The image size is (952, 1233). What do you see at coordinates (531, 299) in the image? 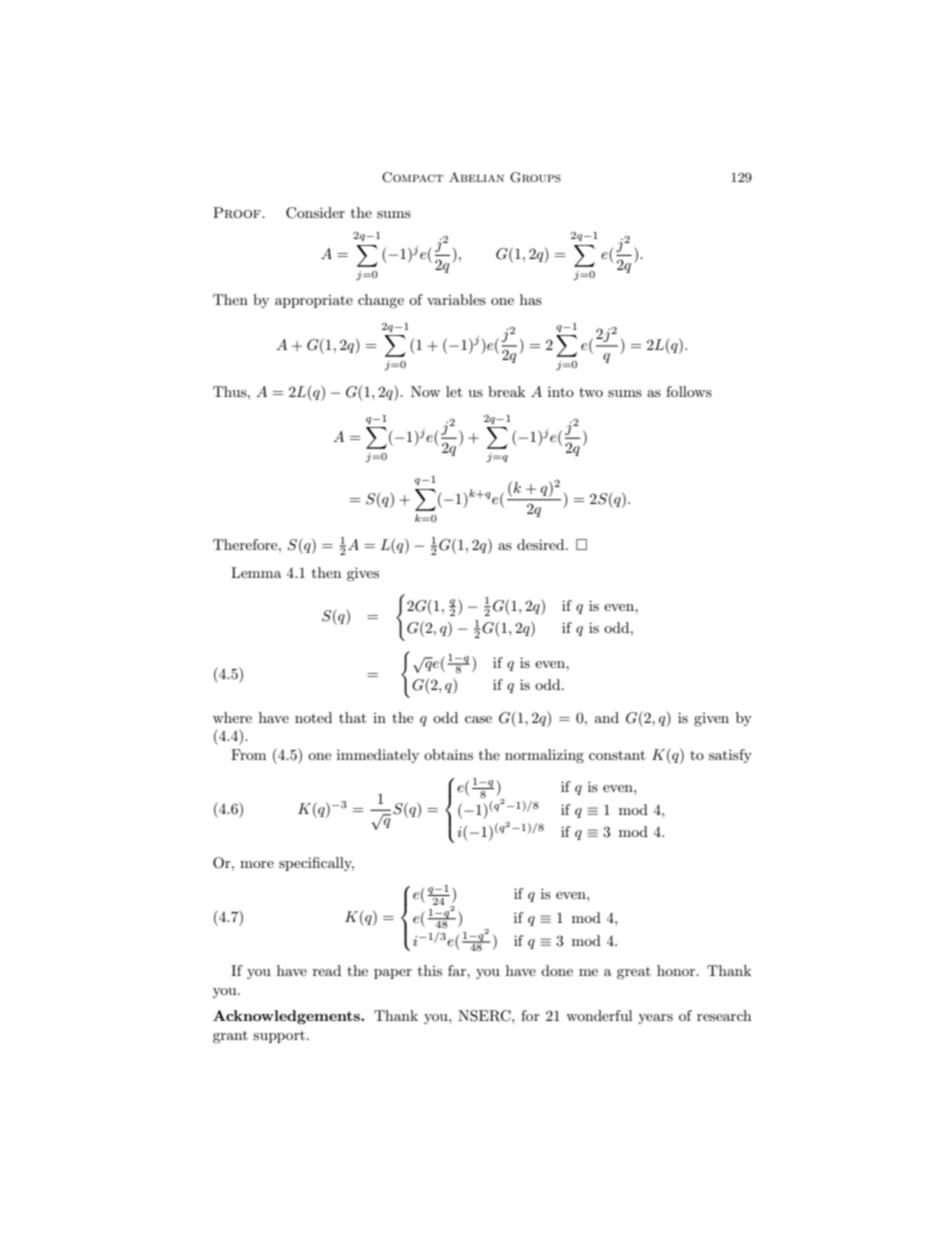
I see `has` at bounding box center [531, 299].
